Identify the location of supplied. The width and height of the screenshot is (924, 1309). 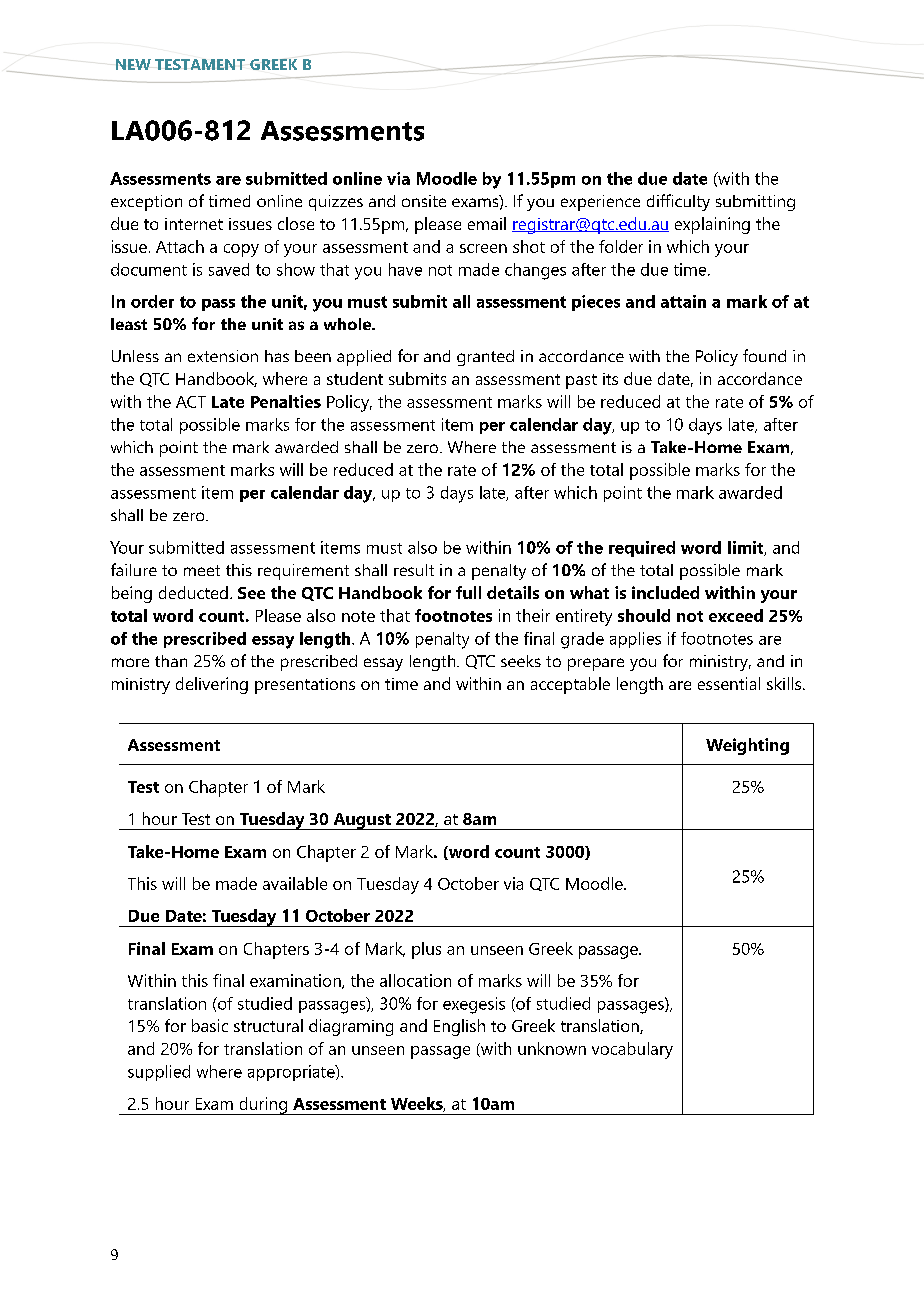
(159, 1073).
